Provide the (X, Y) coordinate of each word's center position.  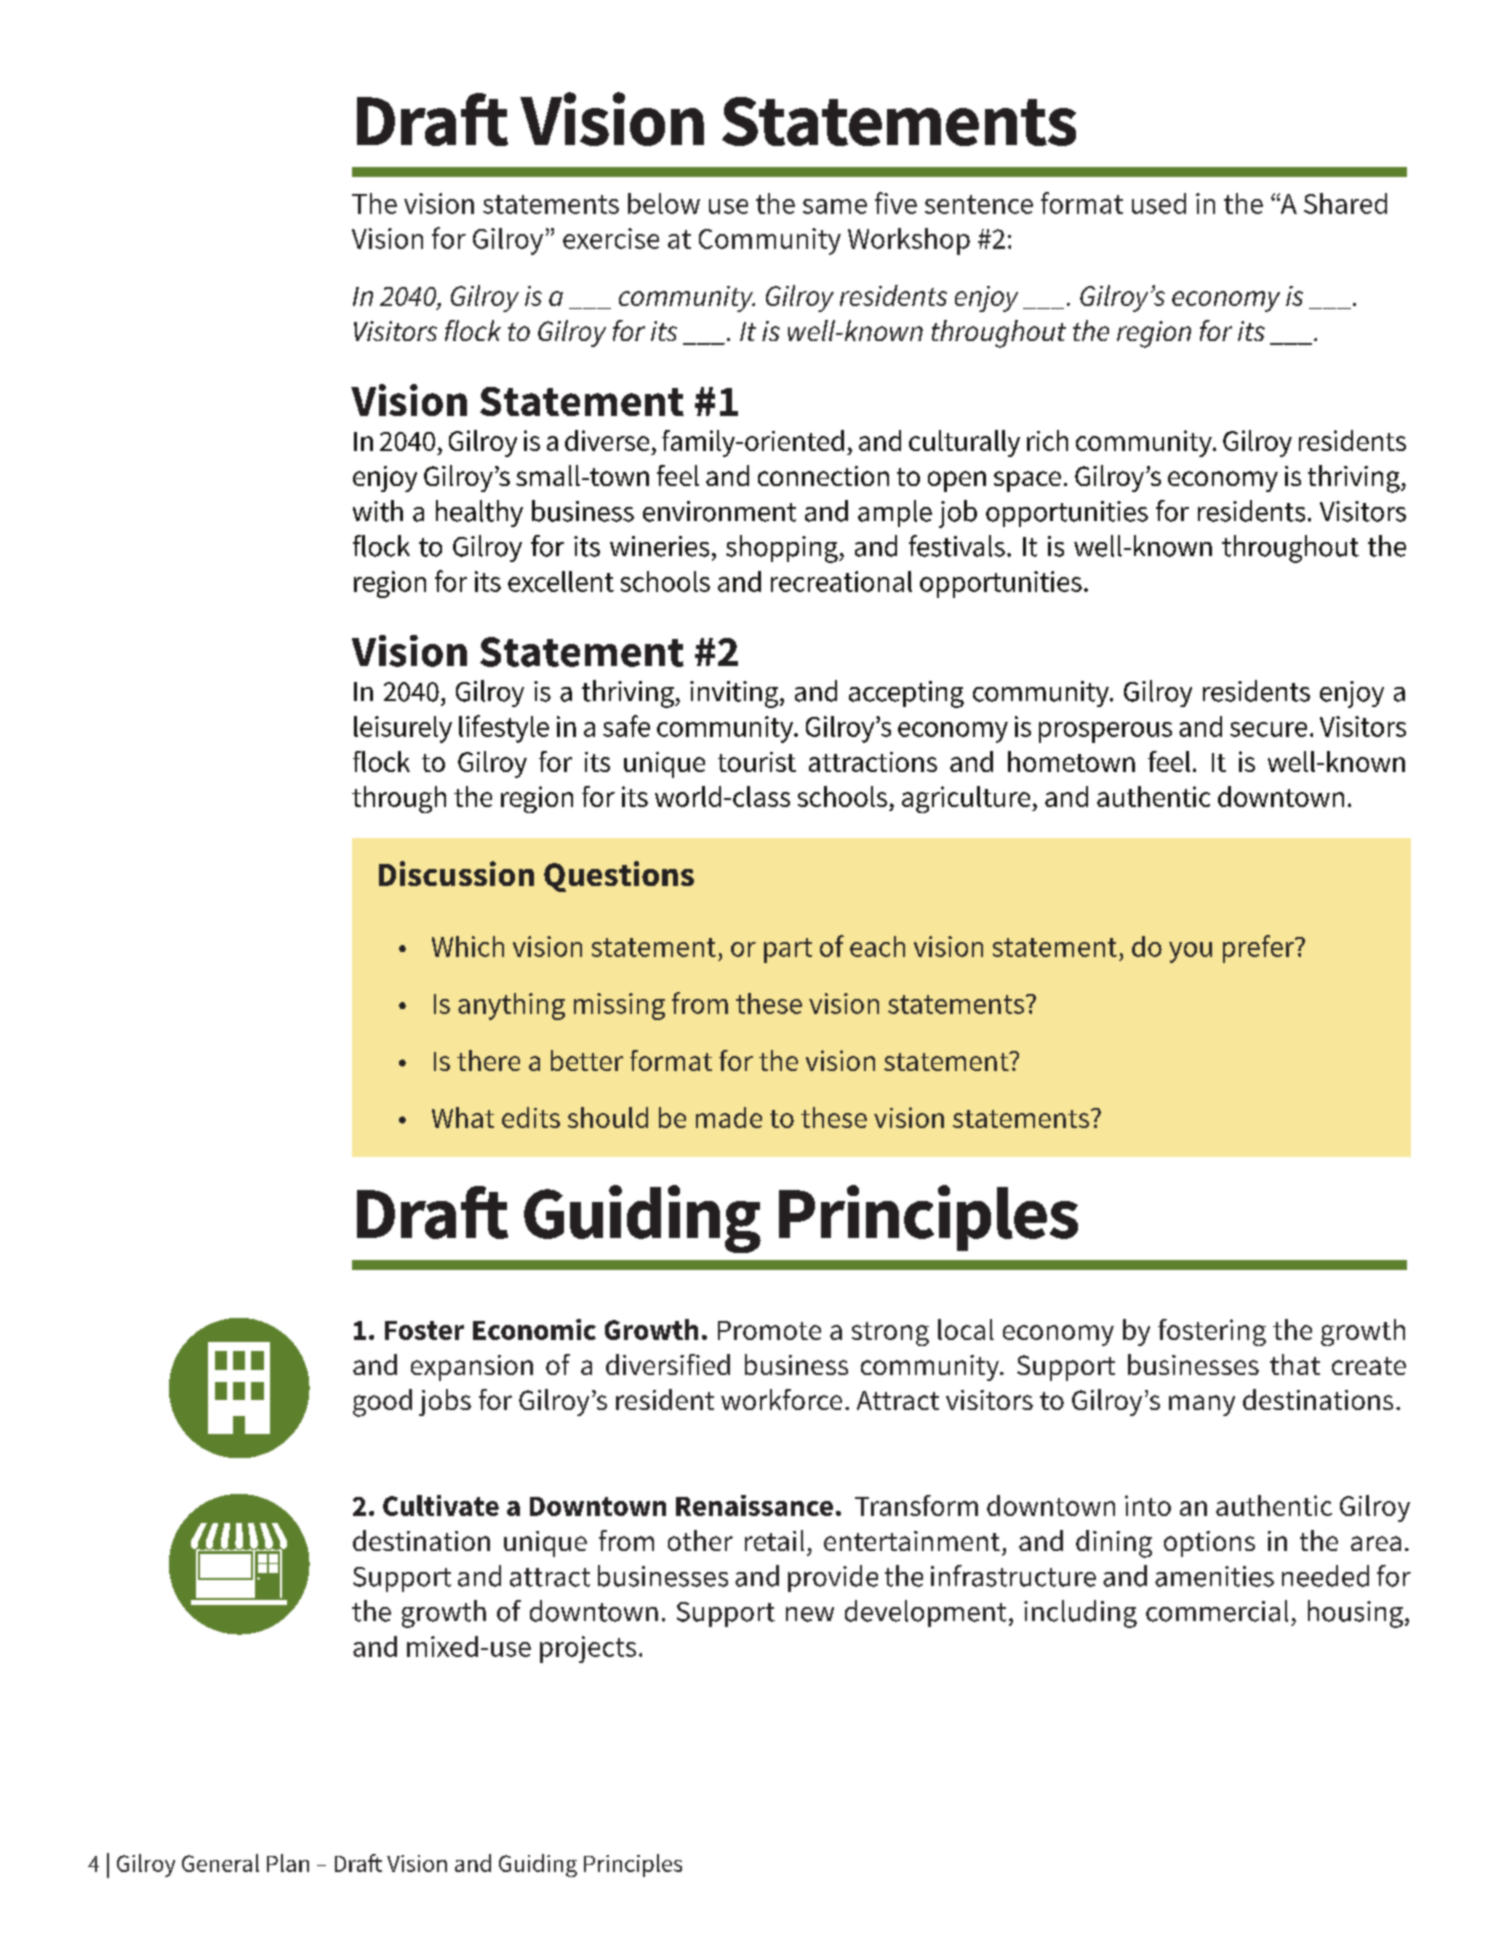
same (835, 206)
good (382, 1403)
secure (1268, 729)
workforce (781, 1399)
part (788, 950)
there (488, 1060)
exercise (611, 238)
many (1202, 1405)
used (1159, 203)
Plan (288, 1863)
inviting (735, 694)
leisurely (403, 729)
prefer (1259, 949)
